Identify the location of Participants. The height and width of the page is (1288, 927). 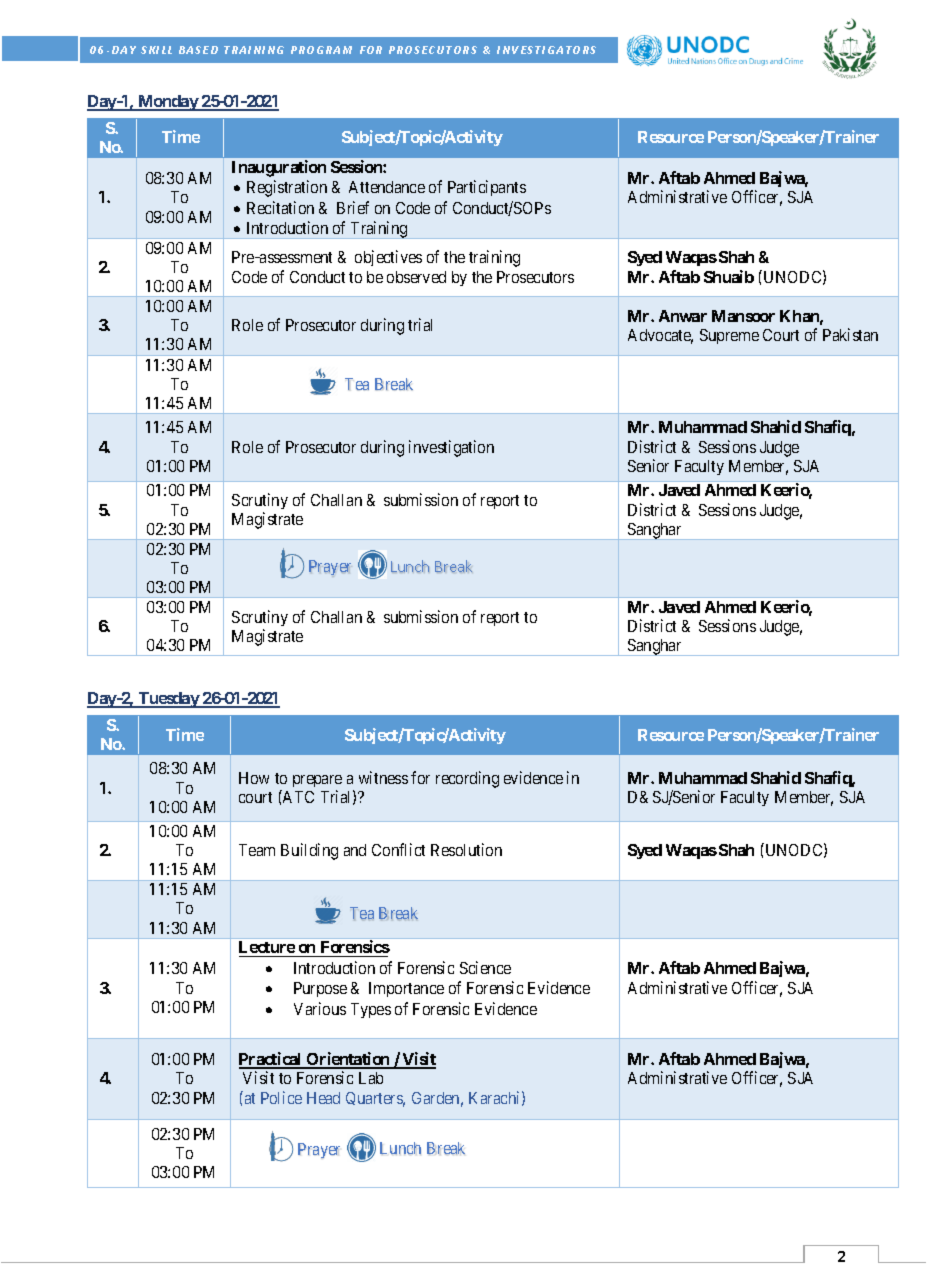
(487, 188).
